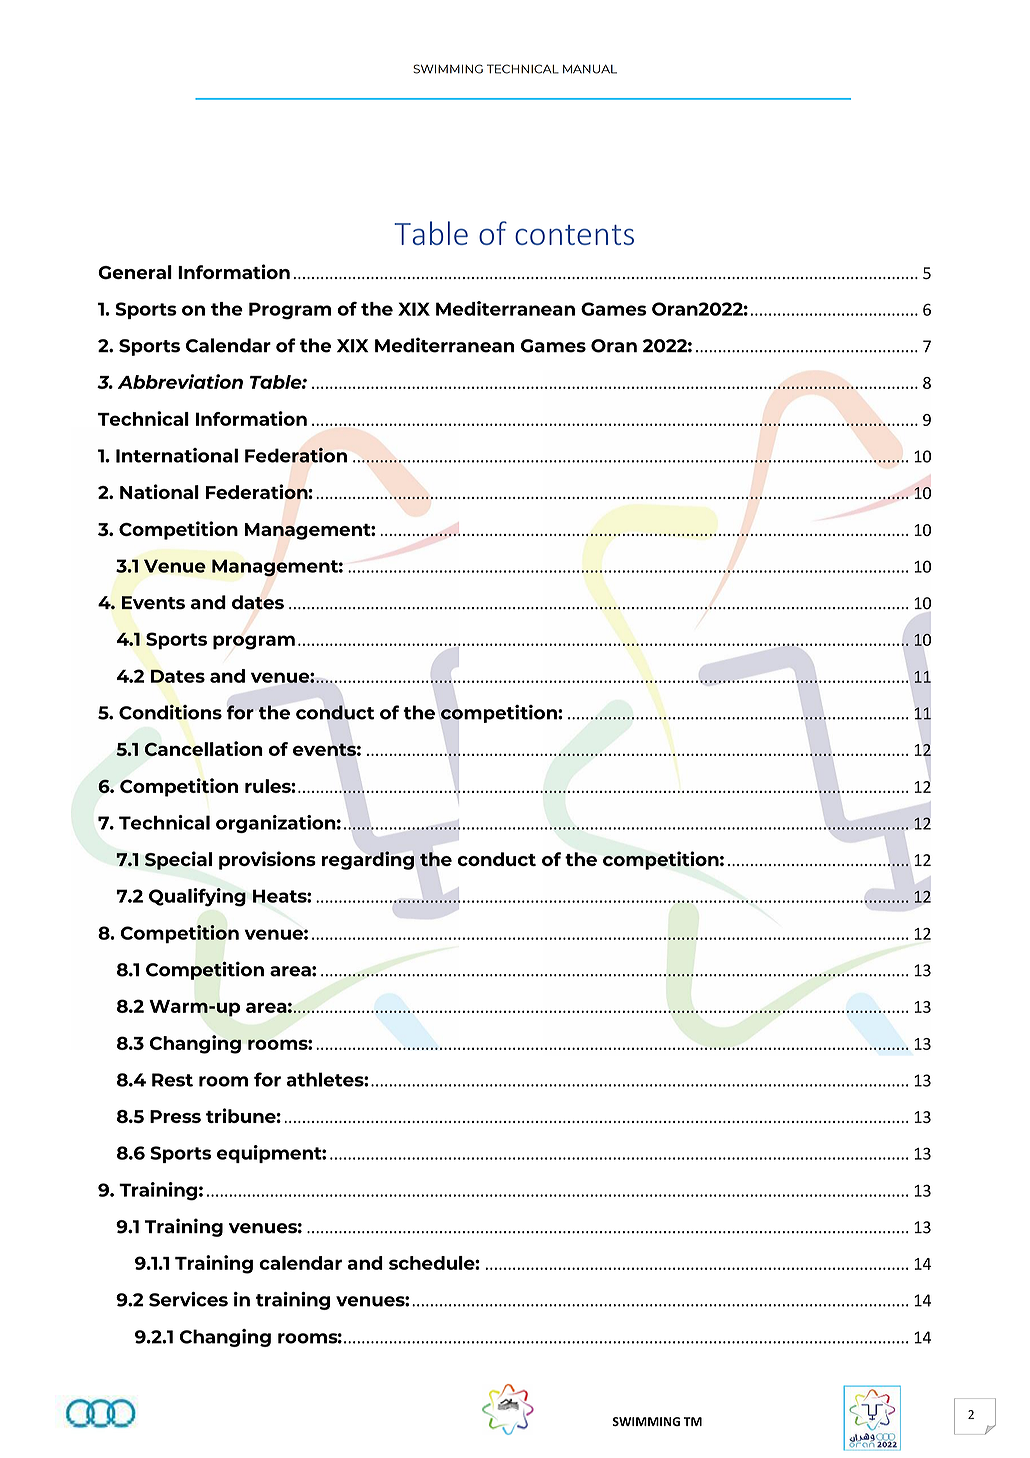 Image resolution: width=1030 pixels, height=1458 pixels. I want to click on provisions, so click(267, 860).
